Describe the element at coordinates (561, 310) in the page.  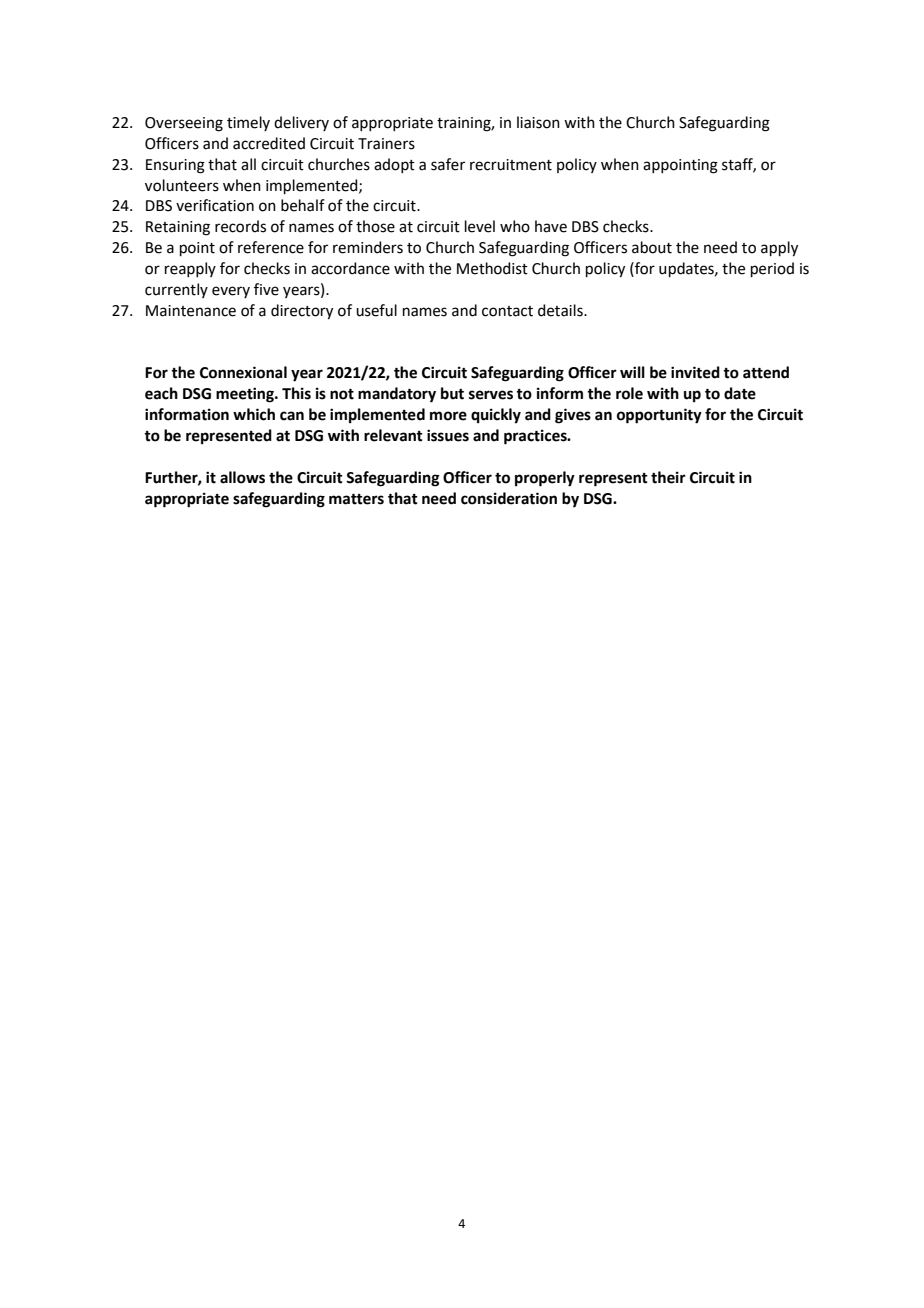
I see `details` at that location.
